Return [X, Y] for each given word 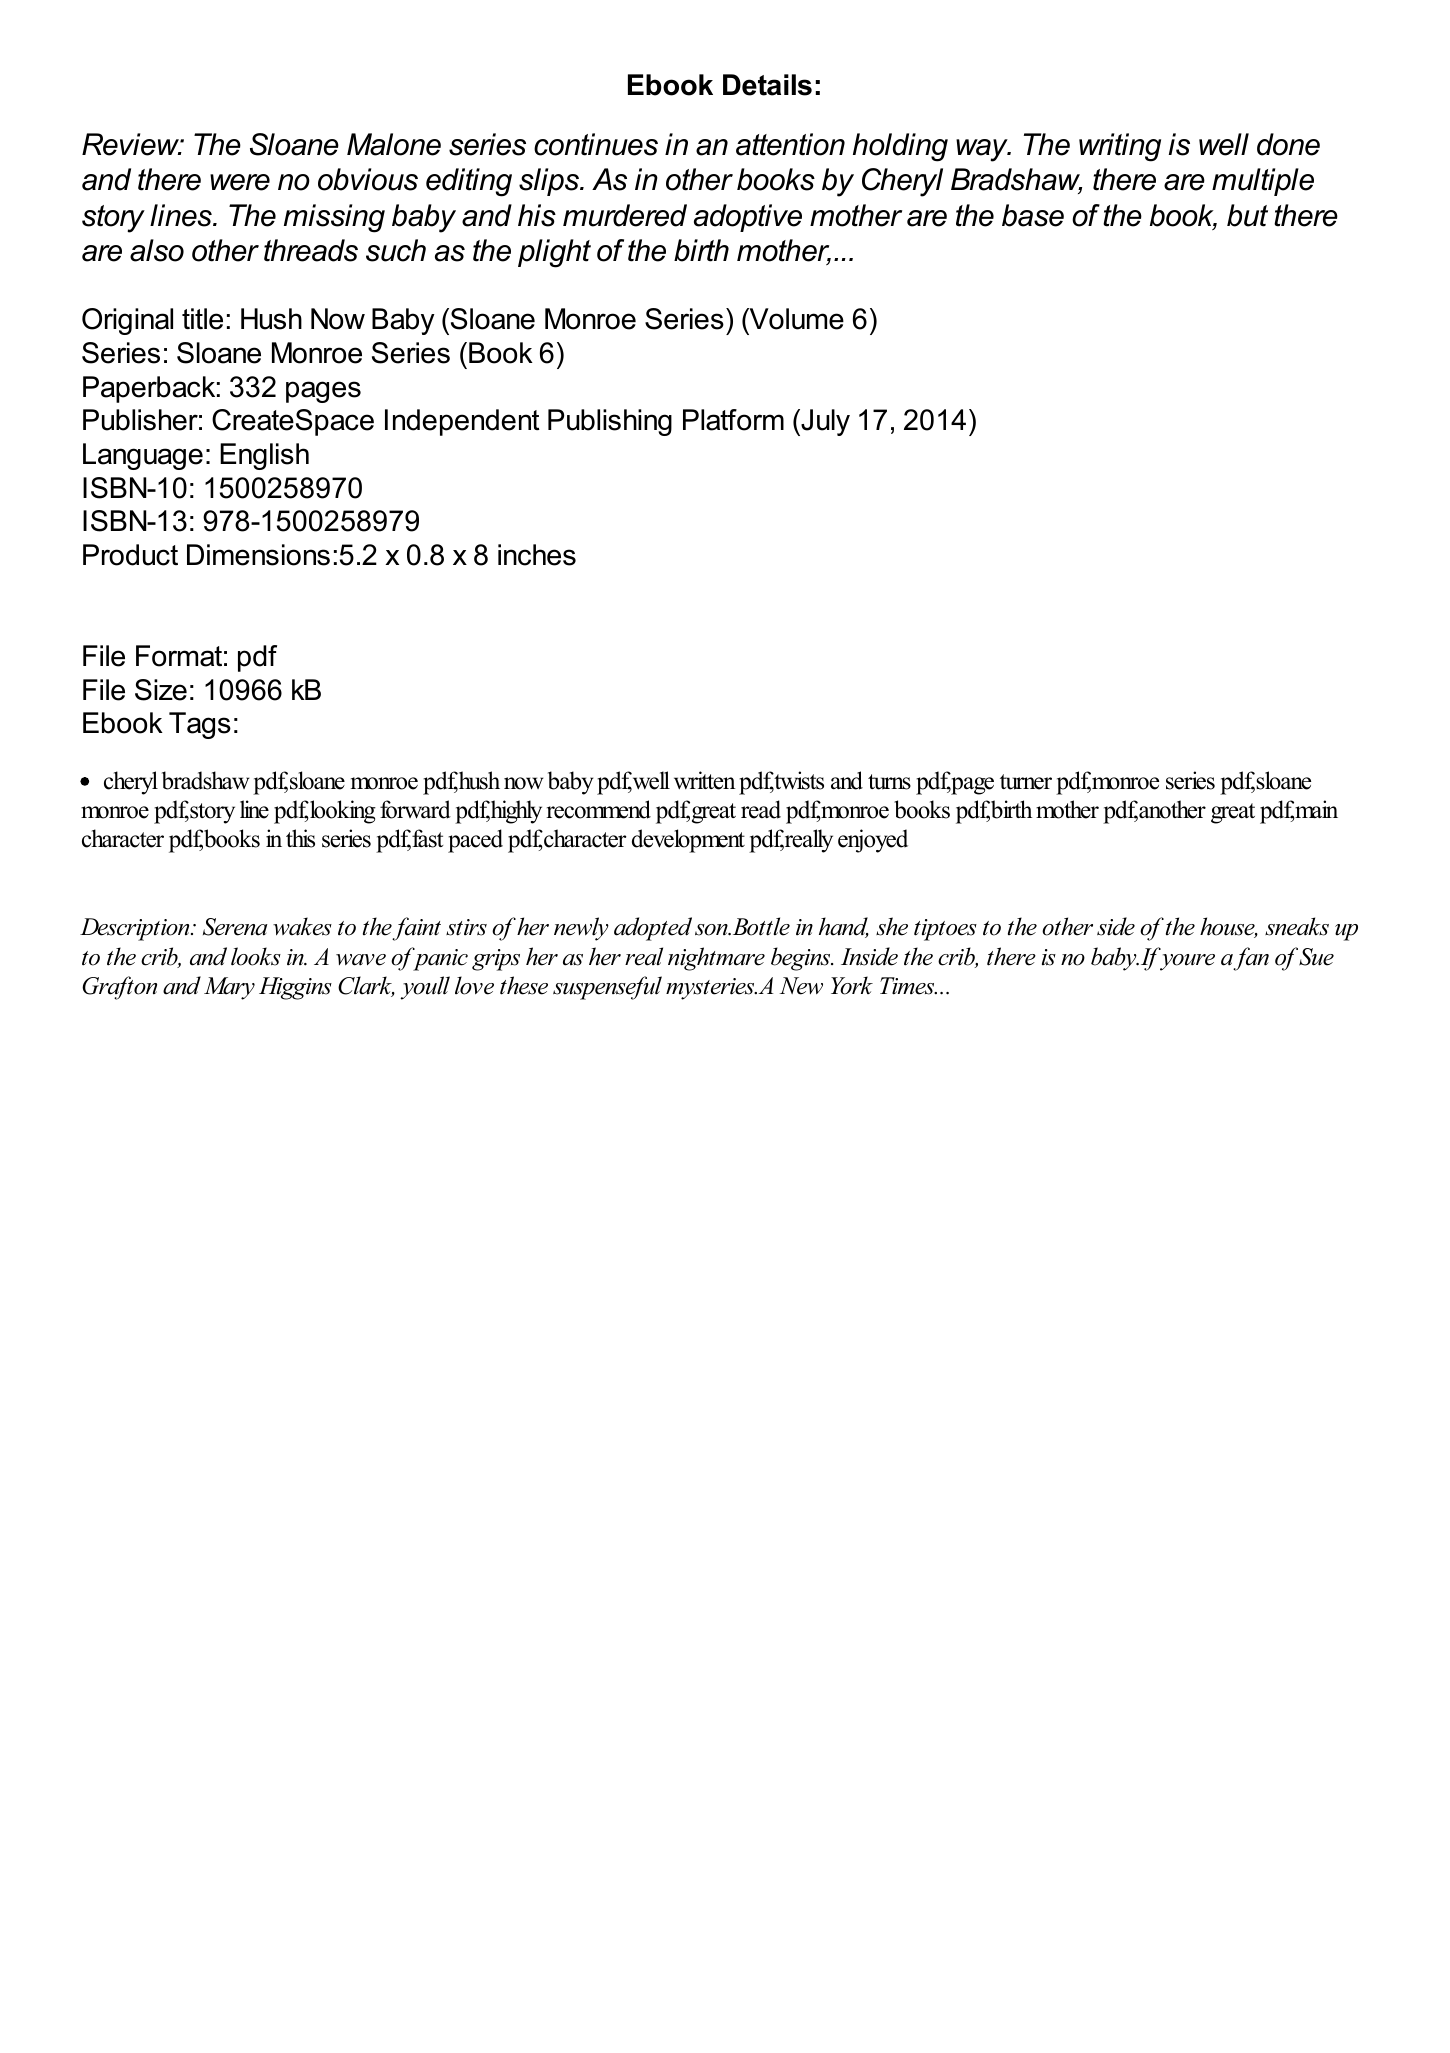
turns [889, 782]
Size [161, 690]
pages [323, 392]
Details [767, 85]
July [824, 422]
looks [256, 956]
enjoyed [873, 841]
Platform [733, 420]
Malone [394, 144]
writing [1120, 147]
